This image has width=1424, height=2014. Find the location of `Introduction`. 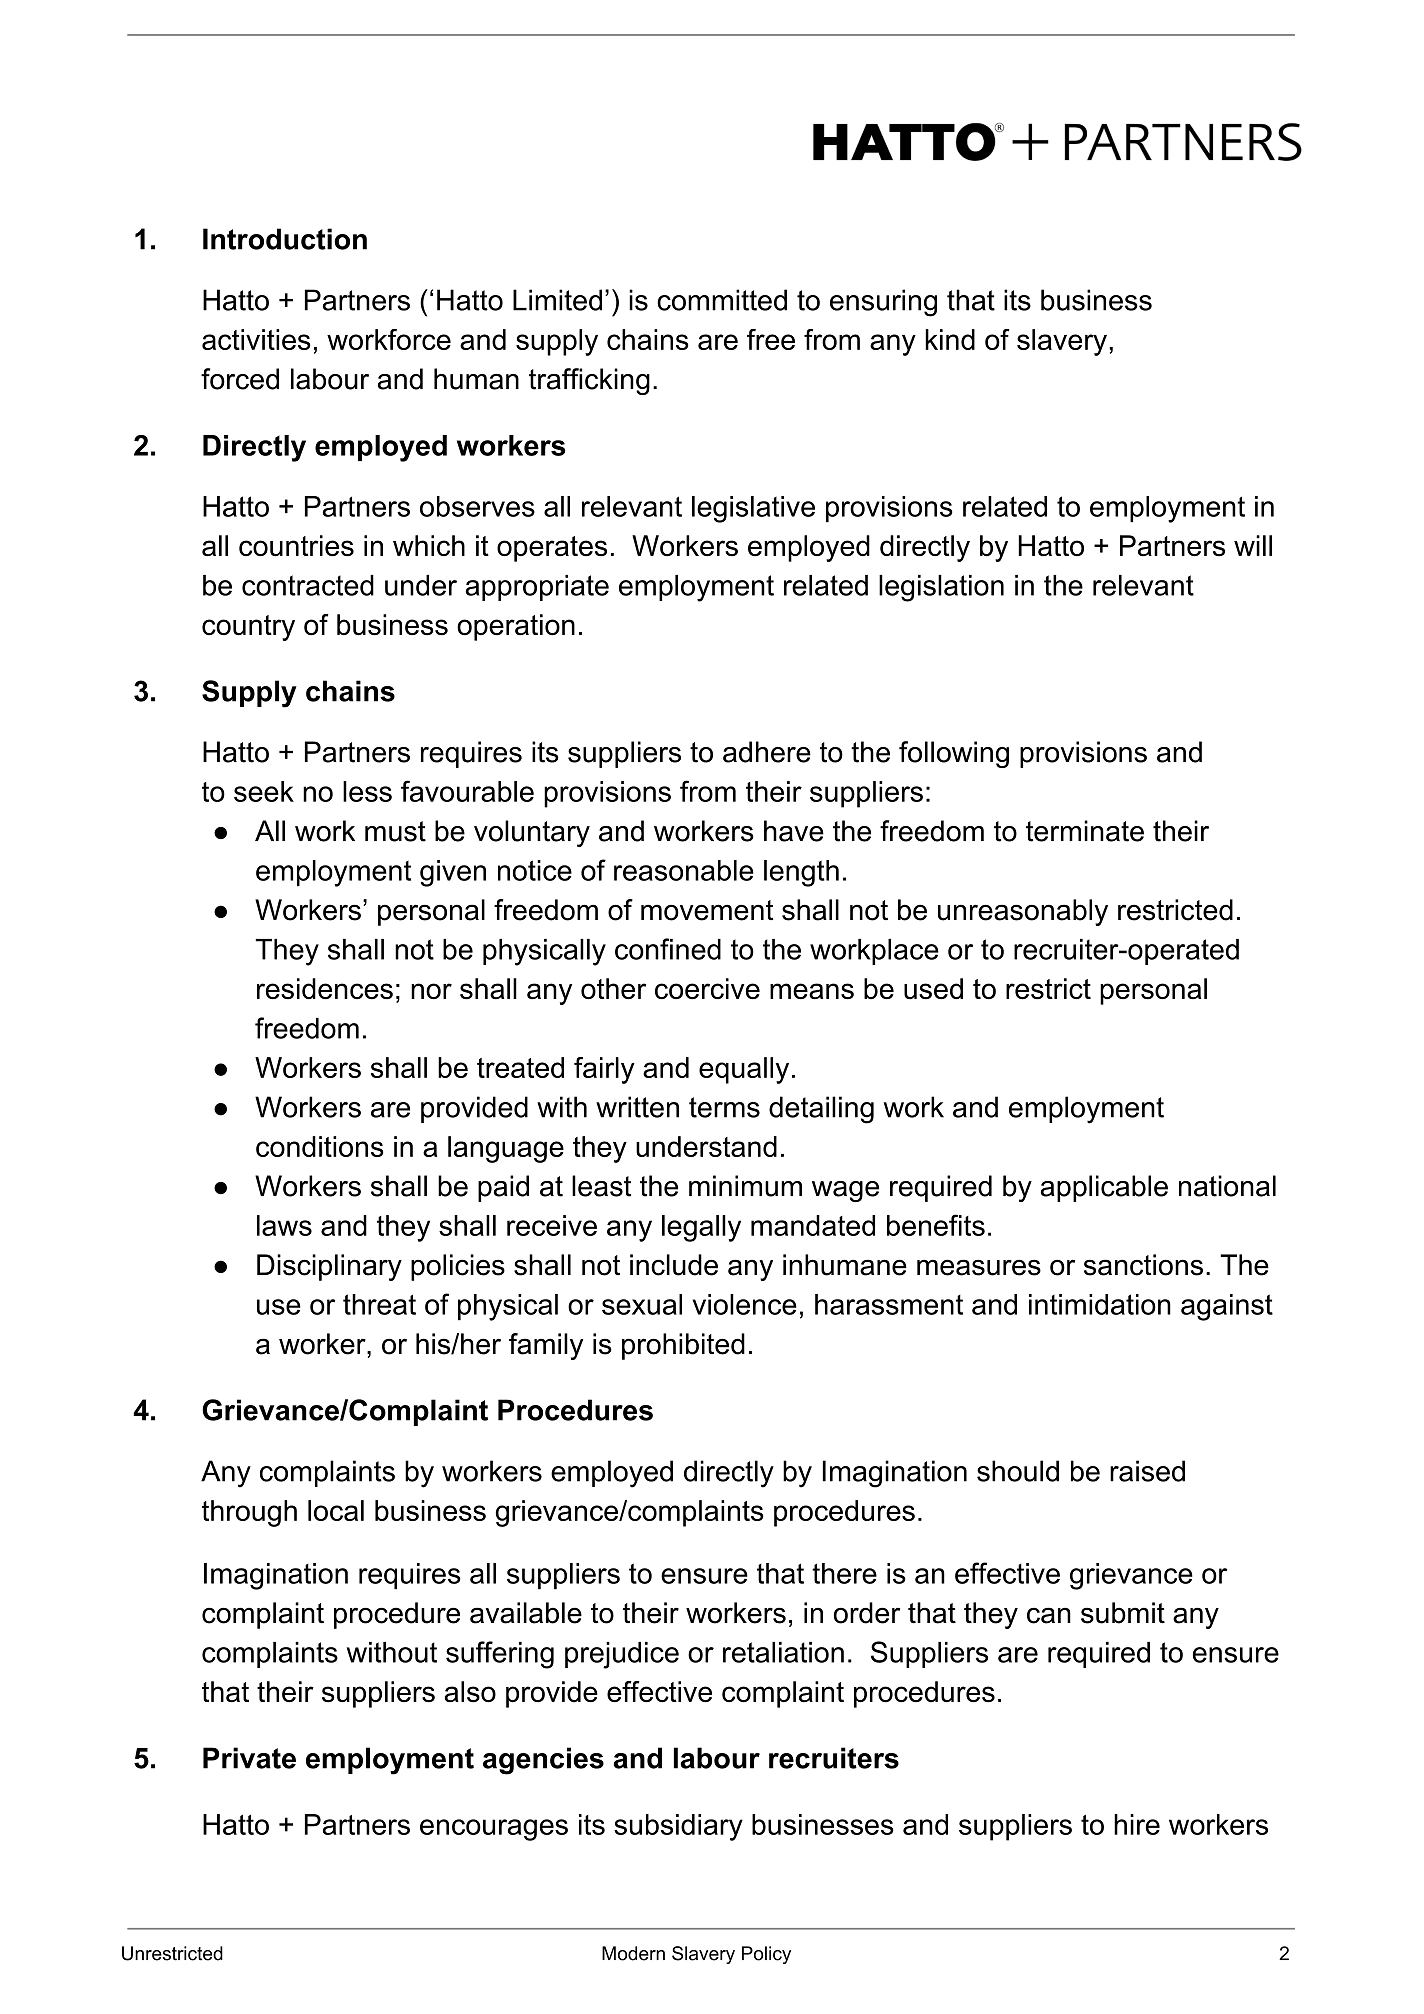

Introduction is located at coordinates (285, 239).
